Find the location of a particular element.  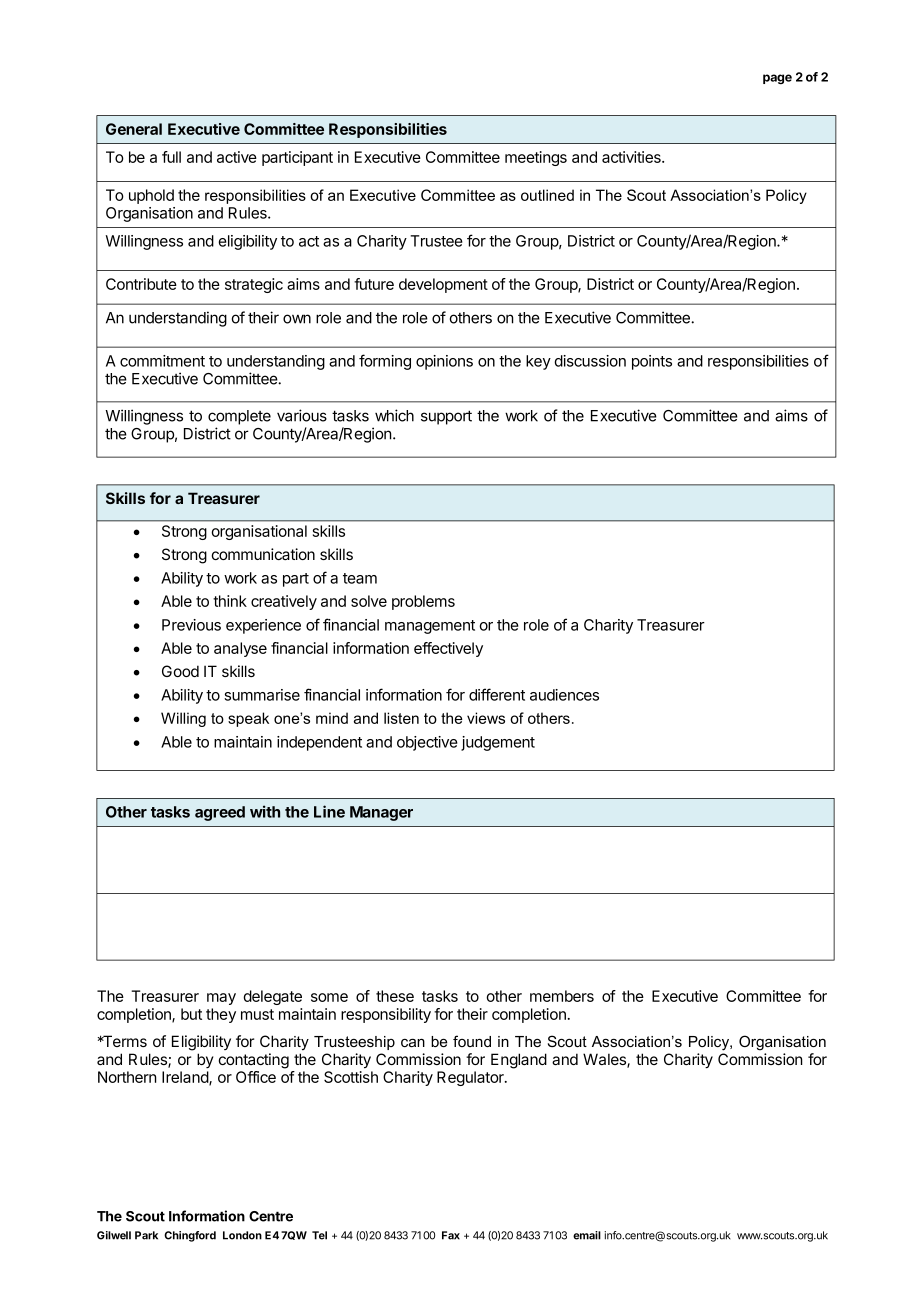

points is located at coordinates (652, 362).
